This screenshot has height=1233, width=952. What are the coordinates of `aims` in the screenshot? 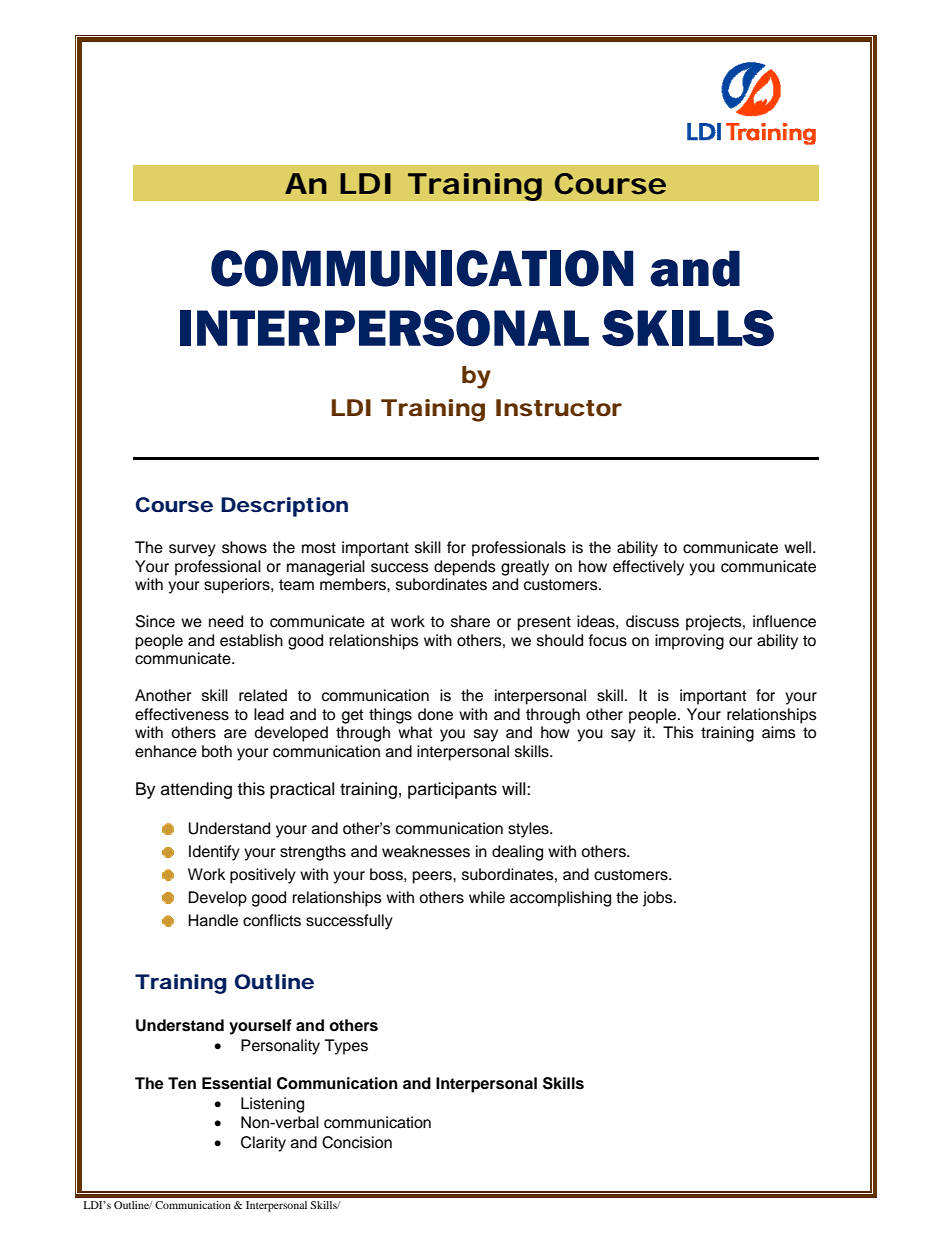 It's located at (779, 732).
